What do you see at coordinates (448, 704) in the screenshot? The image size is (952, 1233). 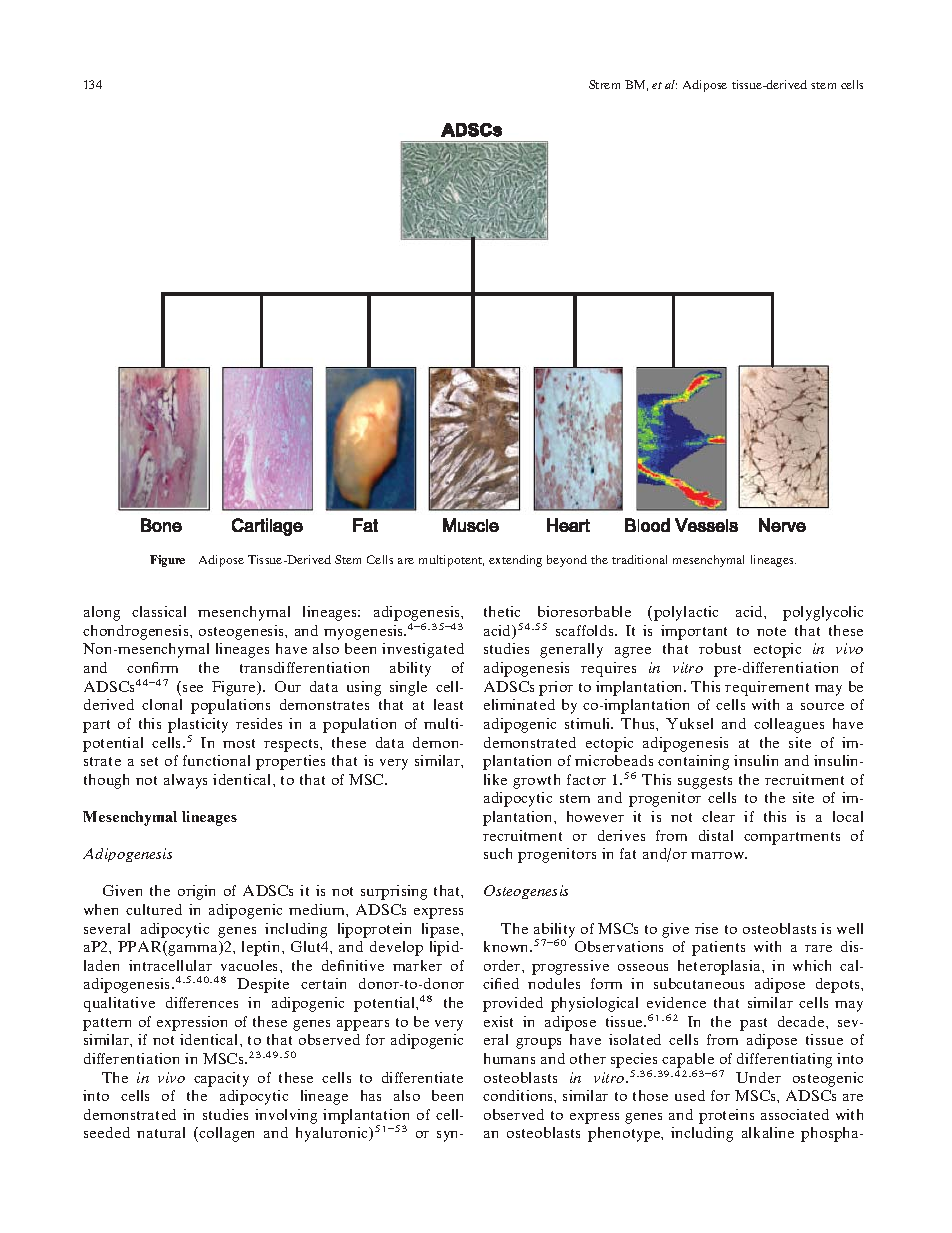 I see `least` at bounding box center [448, 704].
